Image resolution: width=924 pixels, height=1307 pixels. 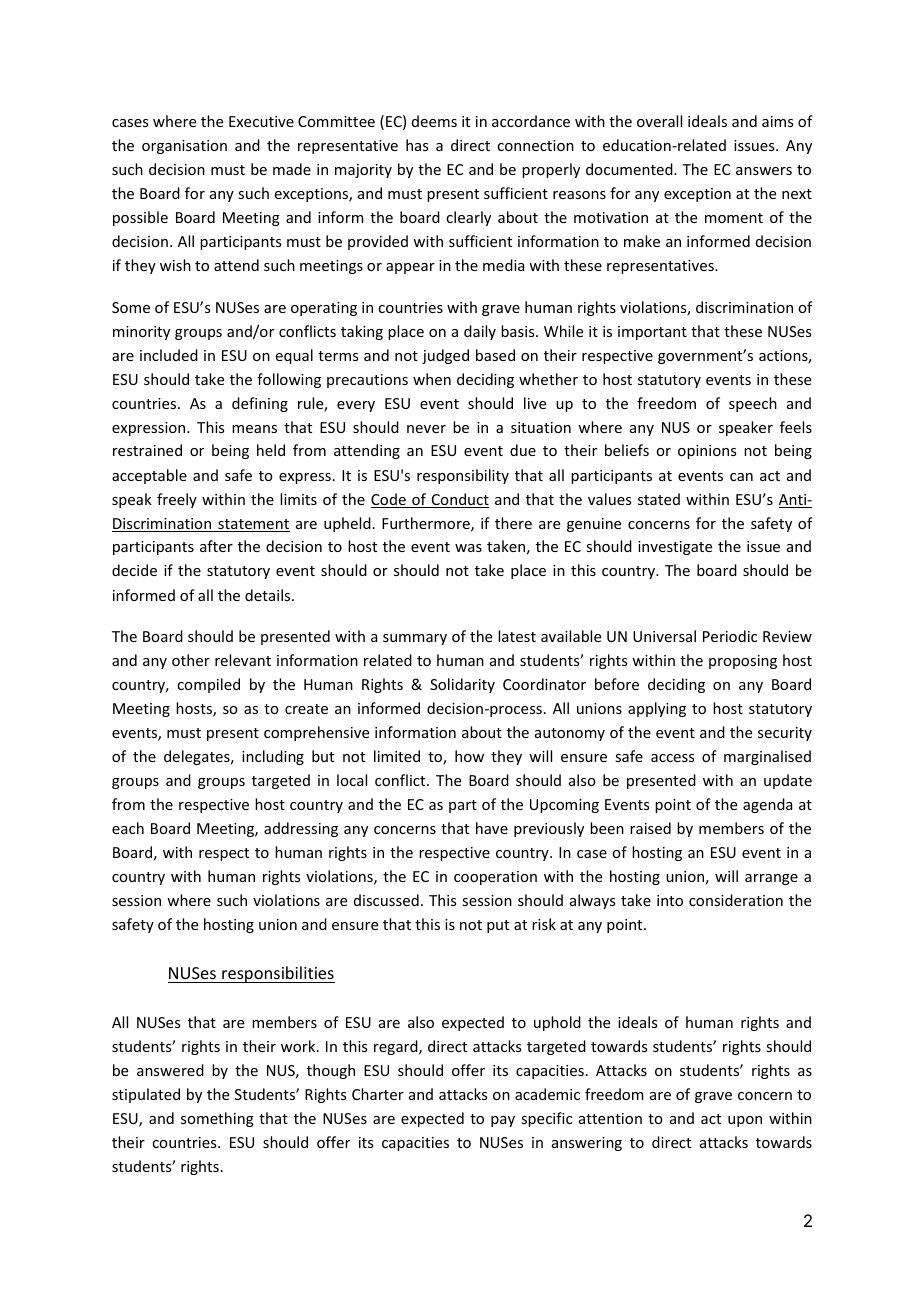 What do you see at coordinates (503, 1121) in the screenshot?
I see `pay` at bounding box center [503, 1121].
